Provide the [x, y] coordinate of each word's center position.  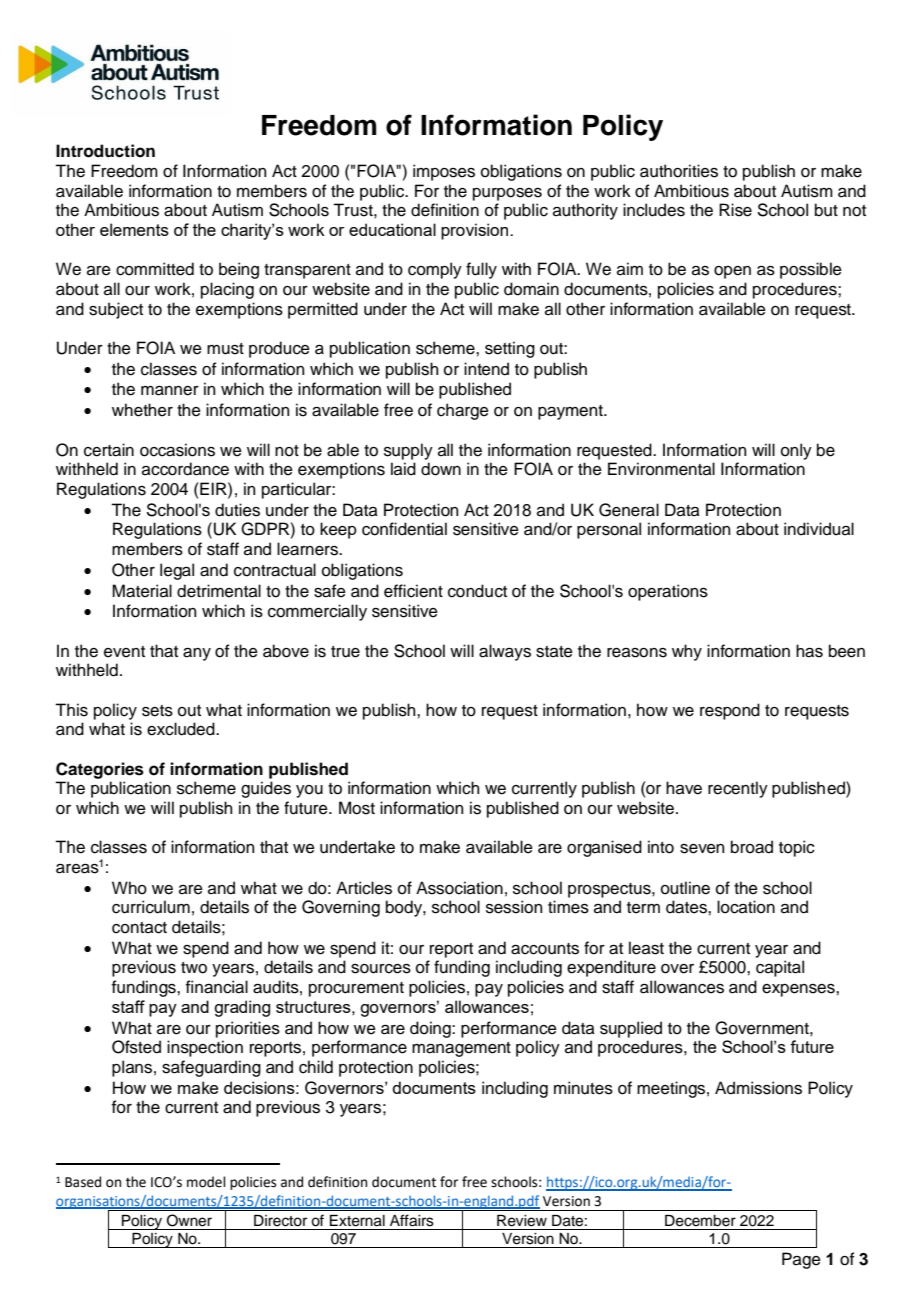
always [505, 652]
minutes [583, 1088]
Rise [735, 210]
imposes [444, 172]
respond [730, 711]
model [206, 1182]
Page [801, 1260]
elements [134, 229]
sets [157, 711]
